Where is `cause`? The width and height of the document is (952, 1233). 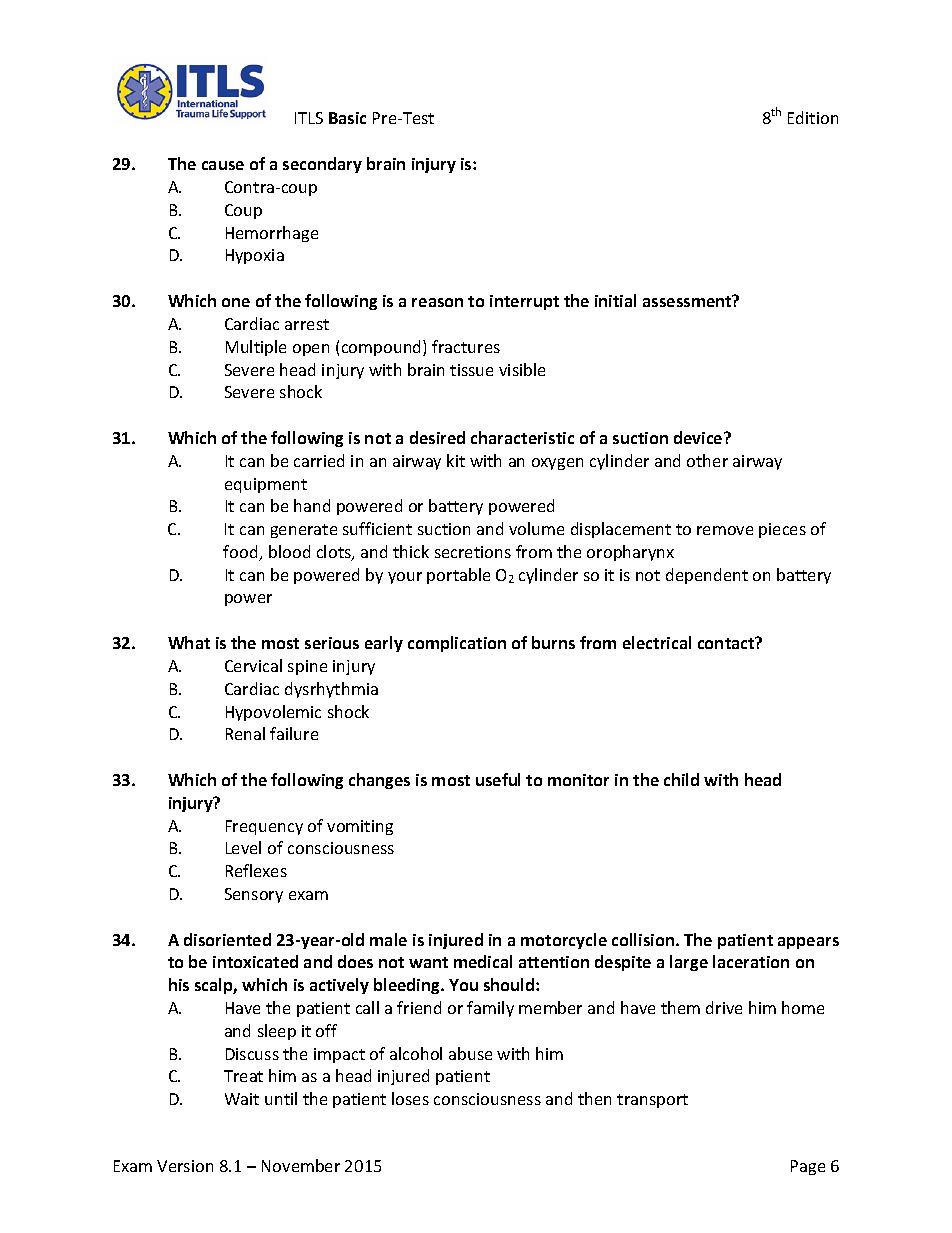
cause is located at coordinates (223, 165).
